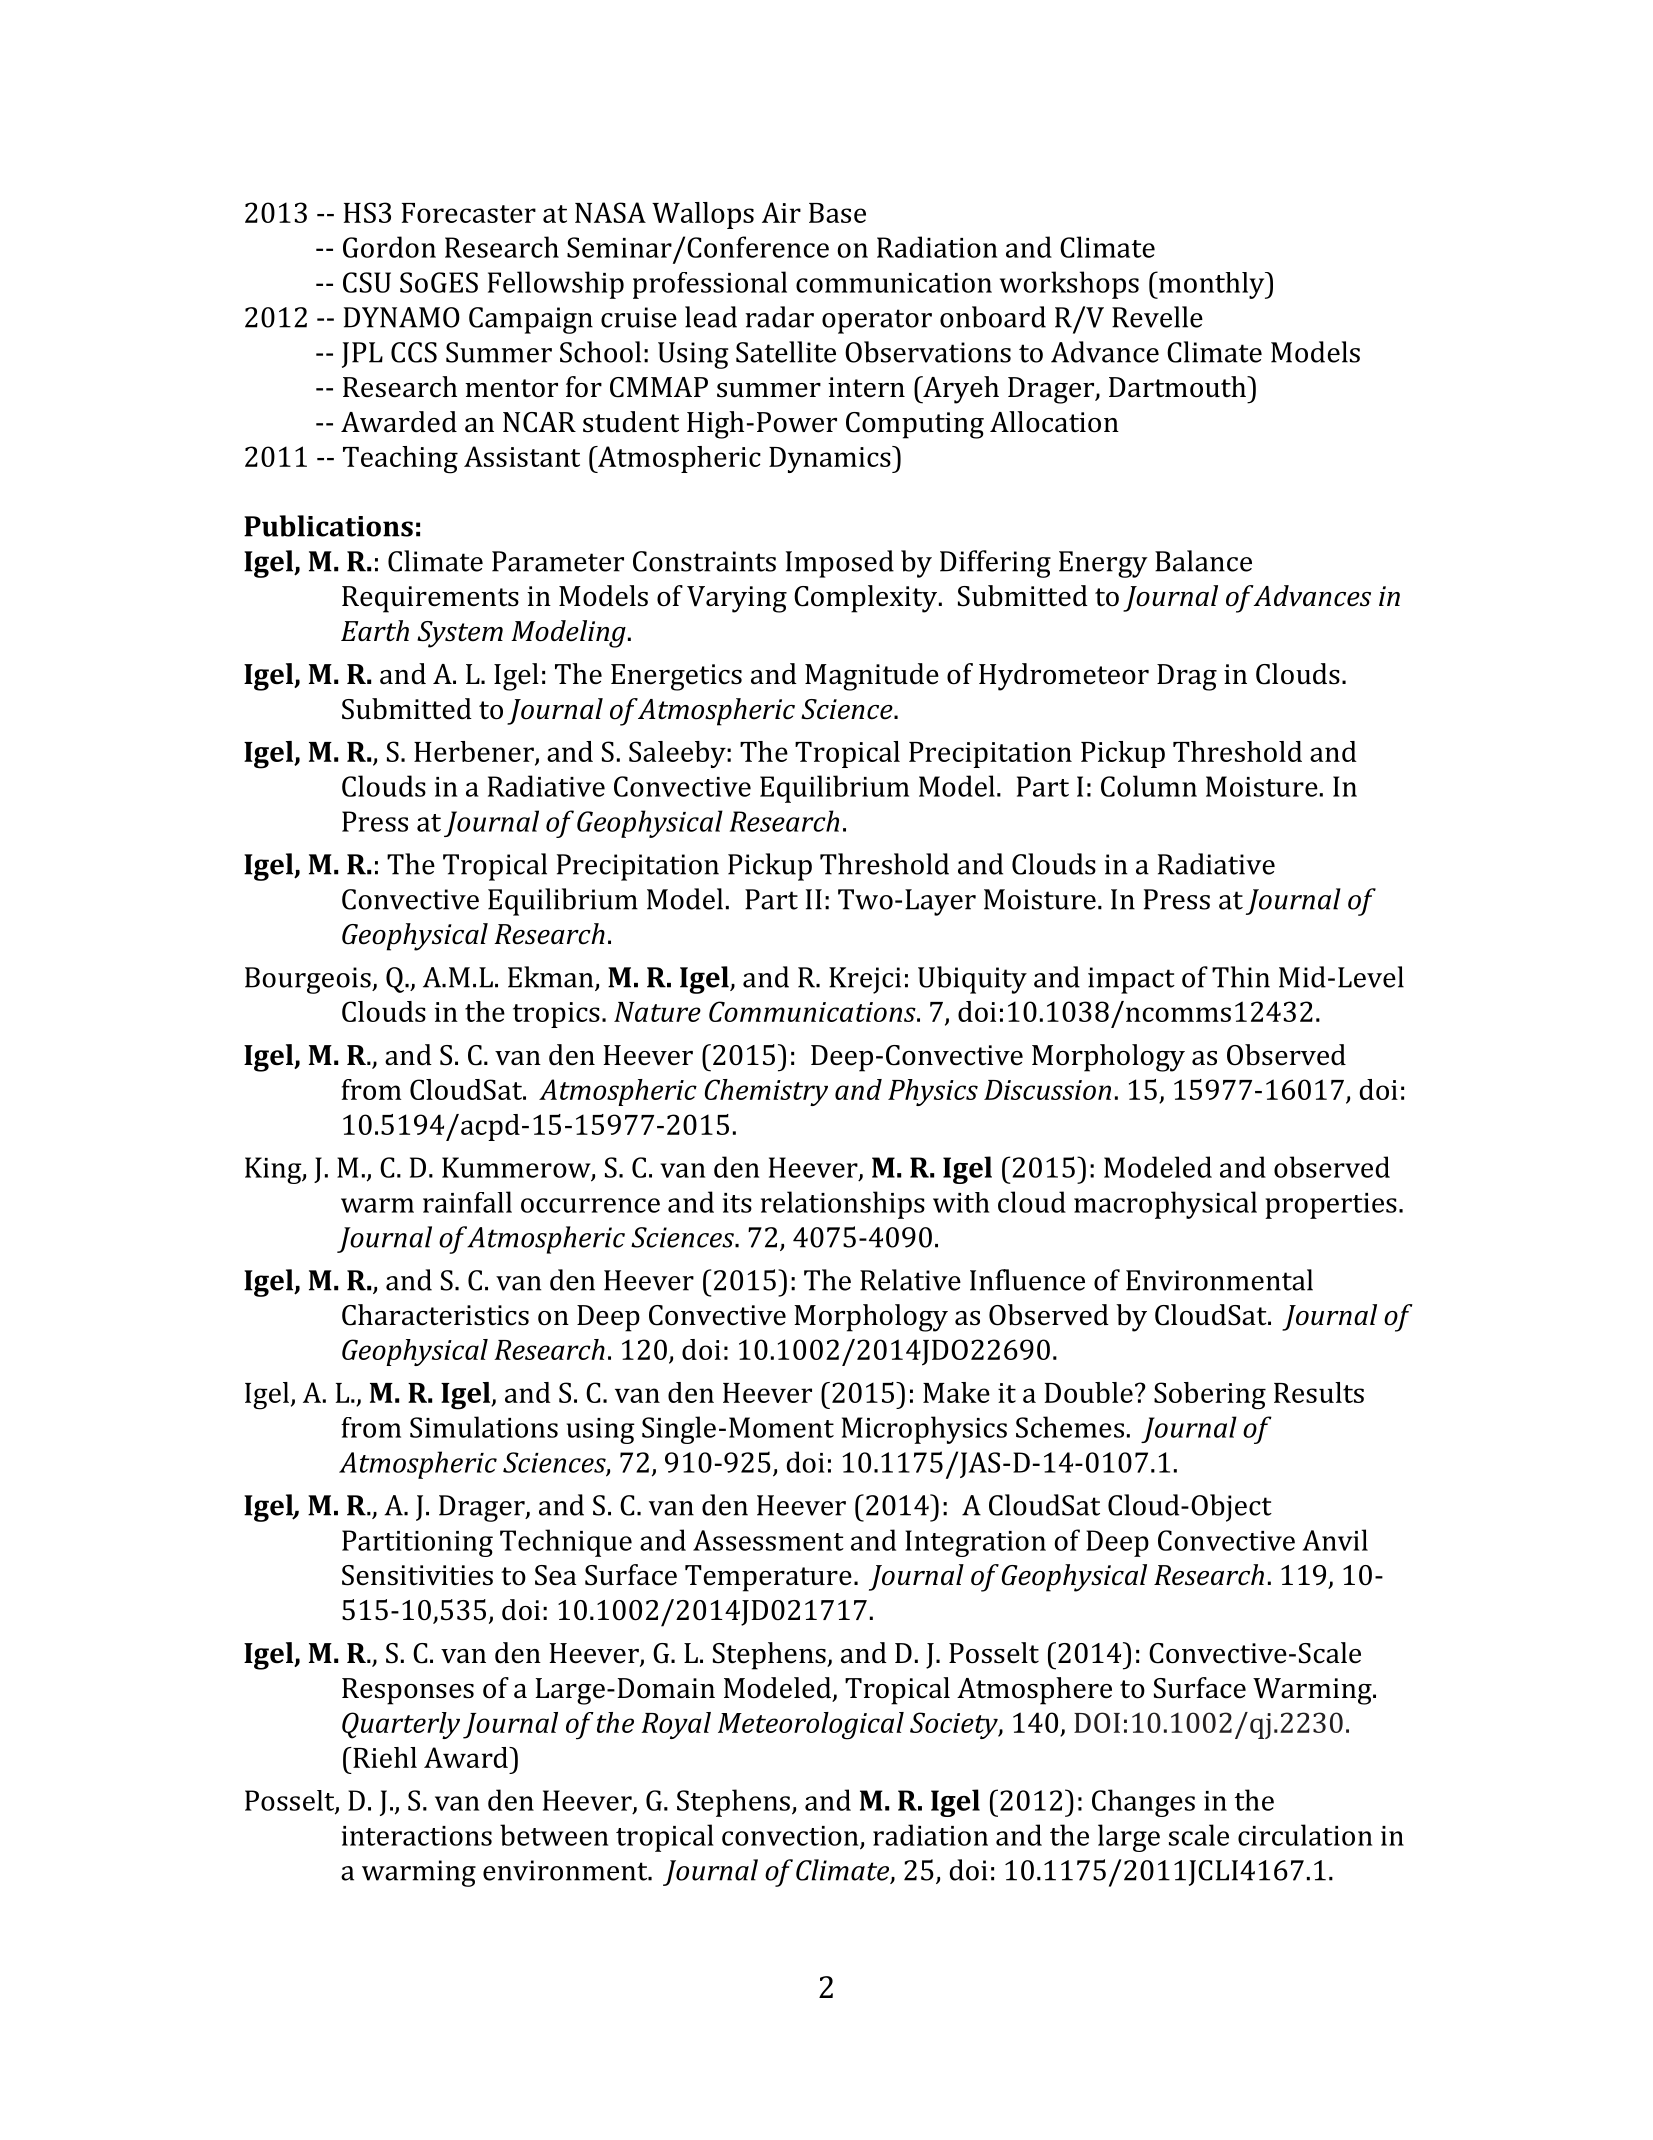 The image size is (1653, 2140). What do you see at coordinates (872, 677) in the screenshot?
I see `Magnitude` at bounding box center [872, 677].
